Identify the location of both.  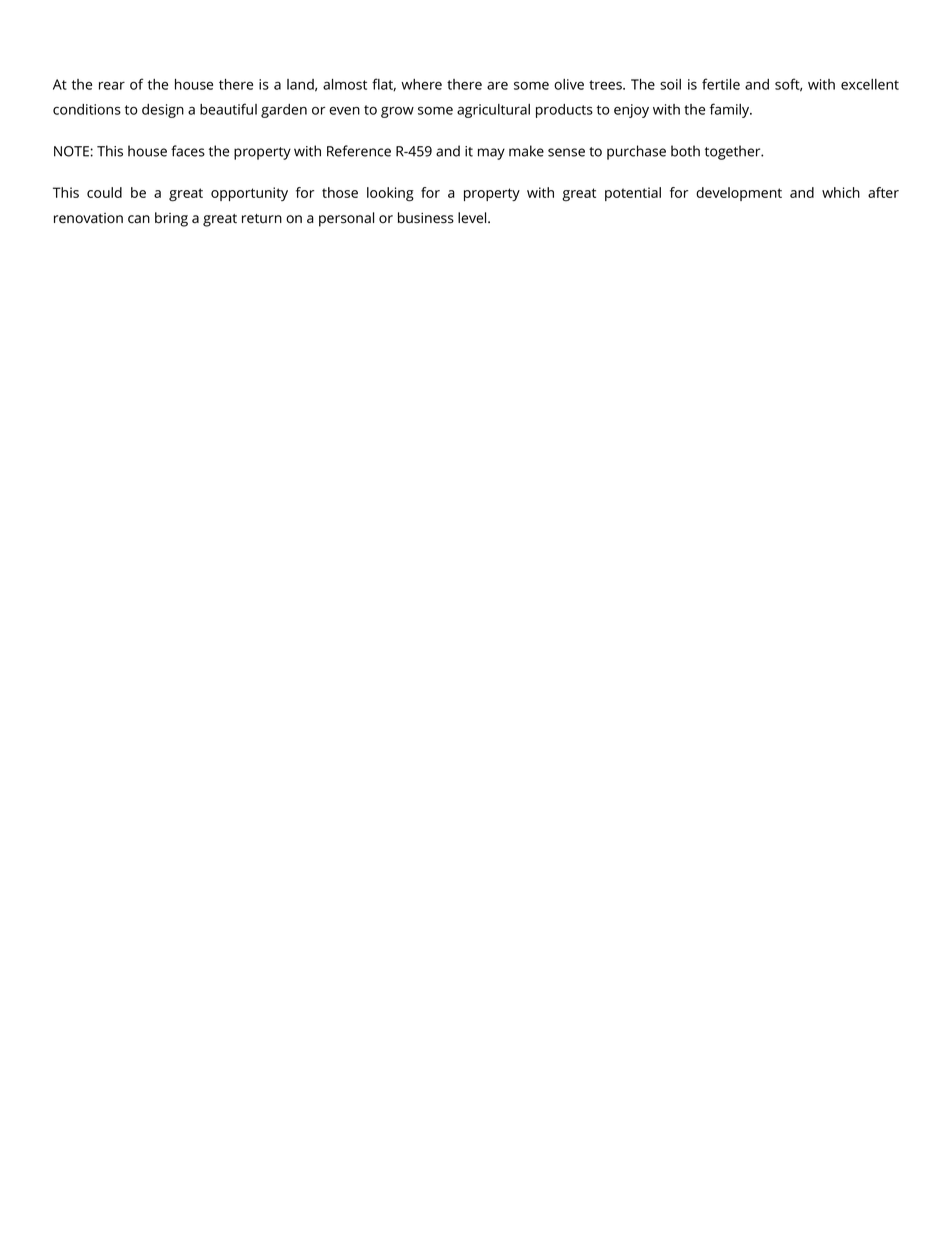
(685, 151).
